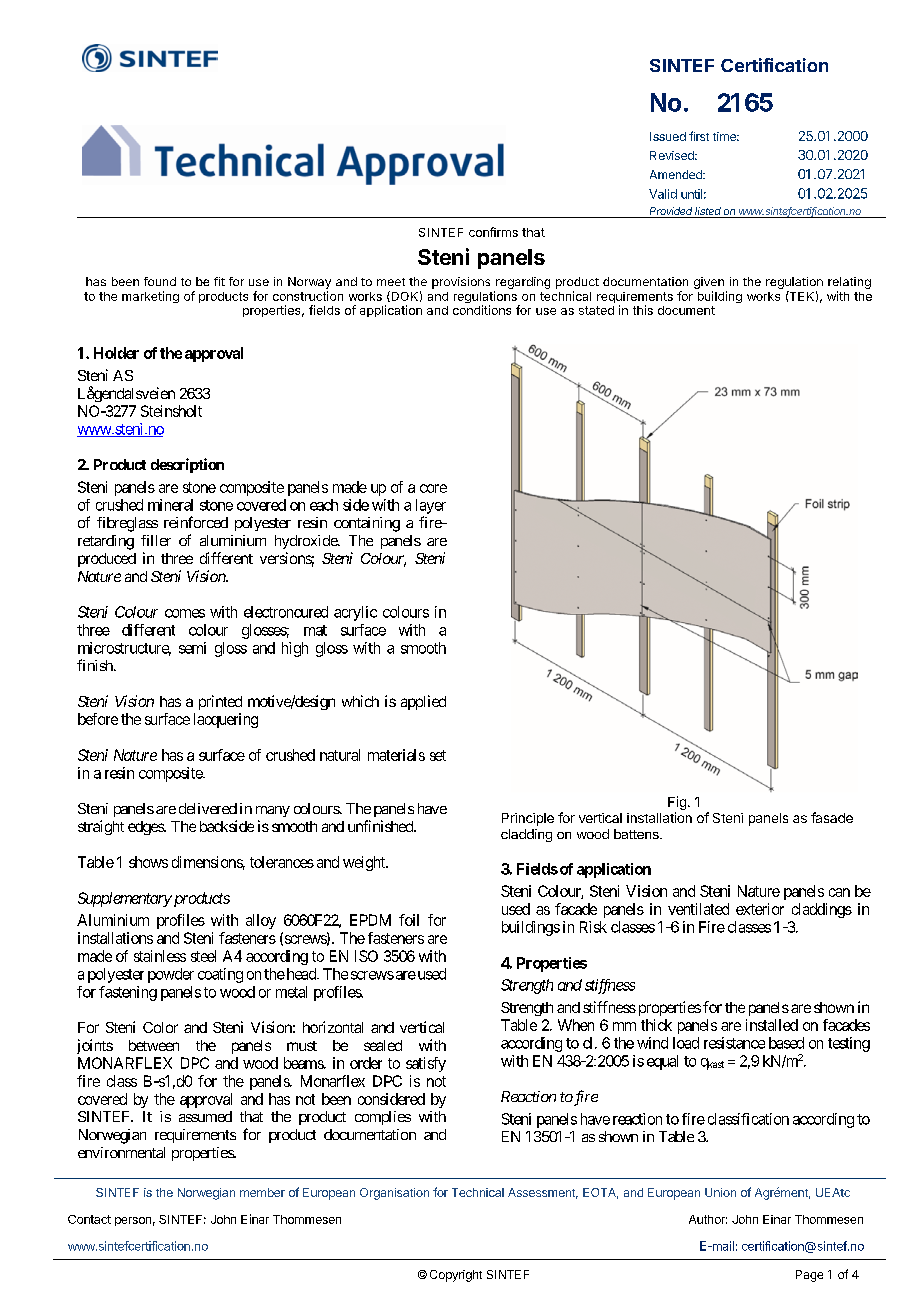 The height and width of the page is (1308, 924). I want to click on found, so click(160, 281).
